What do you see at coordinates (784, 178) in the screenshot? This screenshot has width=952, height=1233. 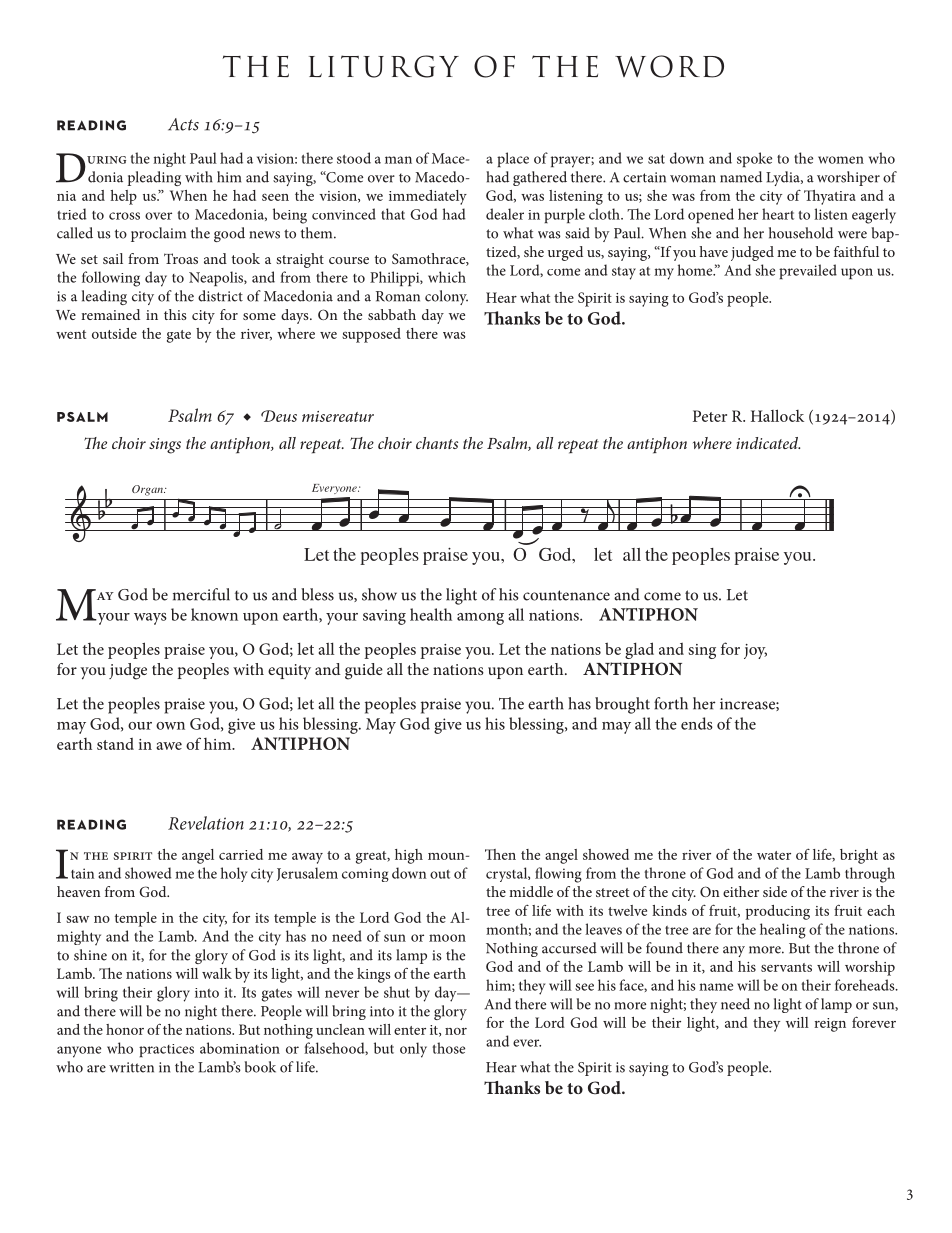 I see `Lydia` at bounding box center [784, 178].
